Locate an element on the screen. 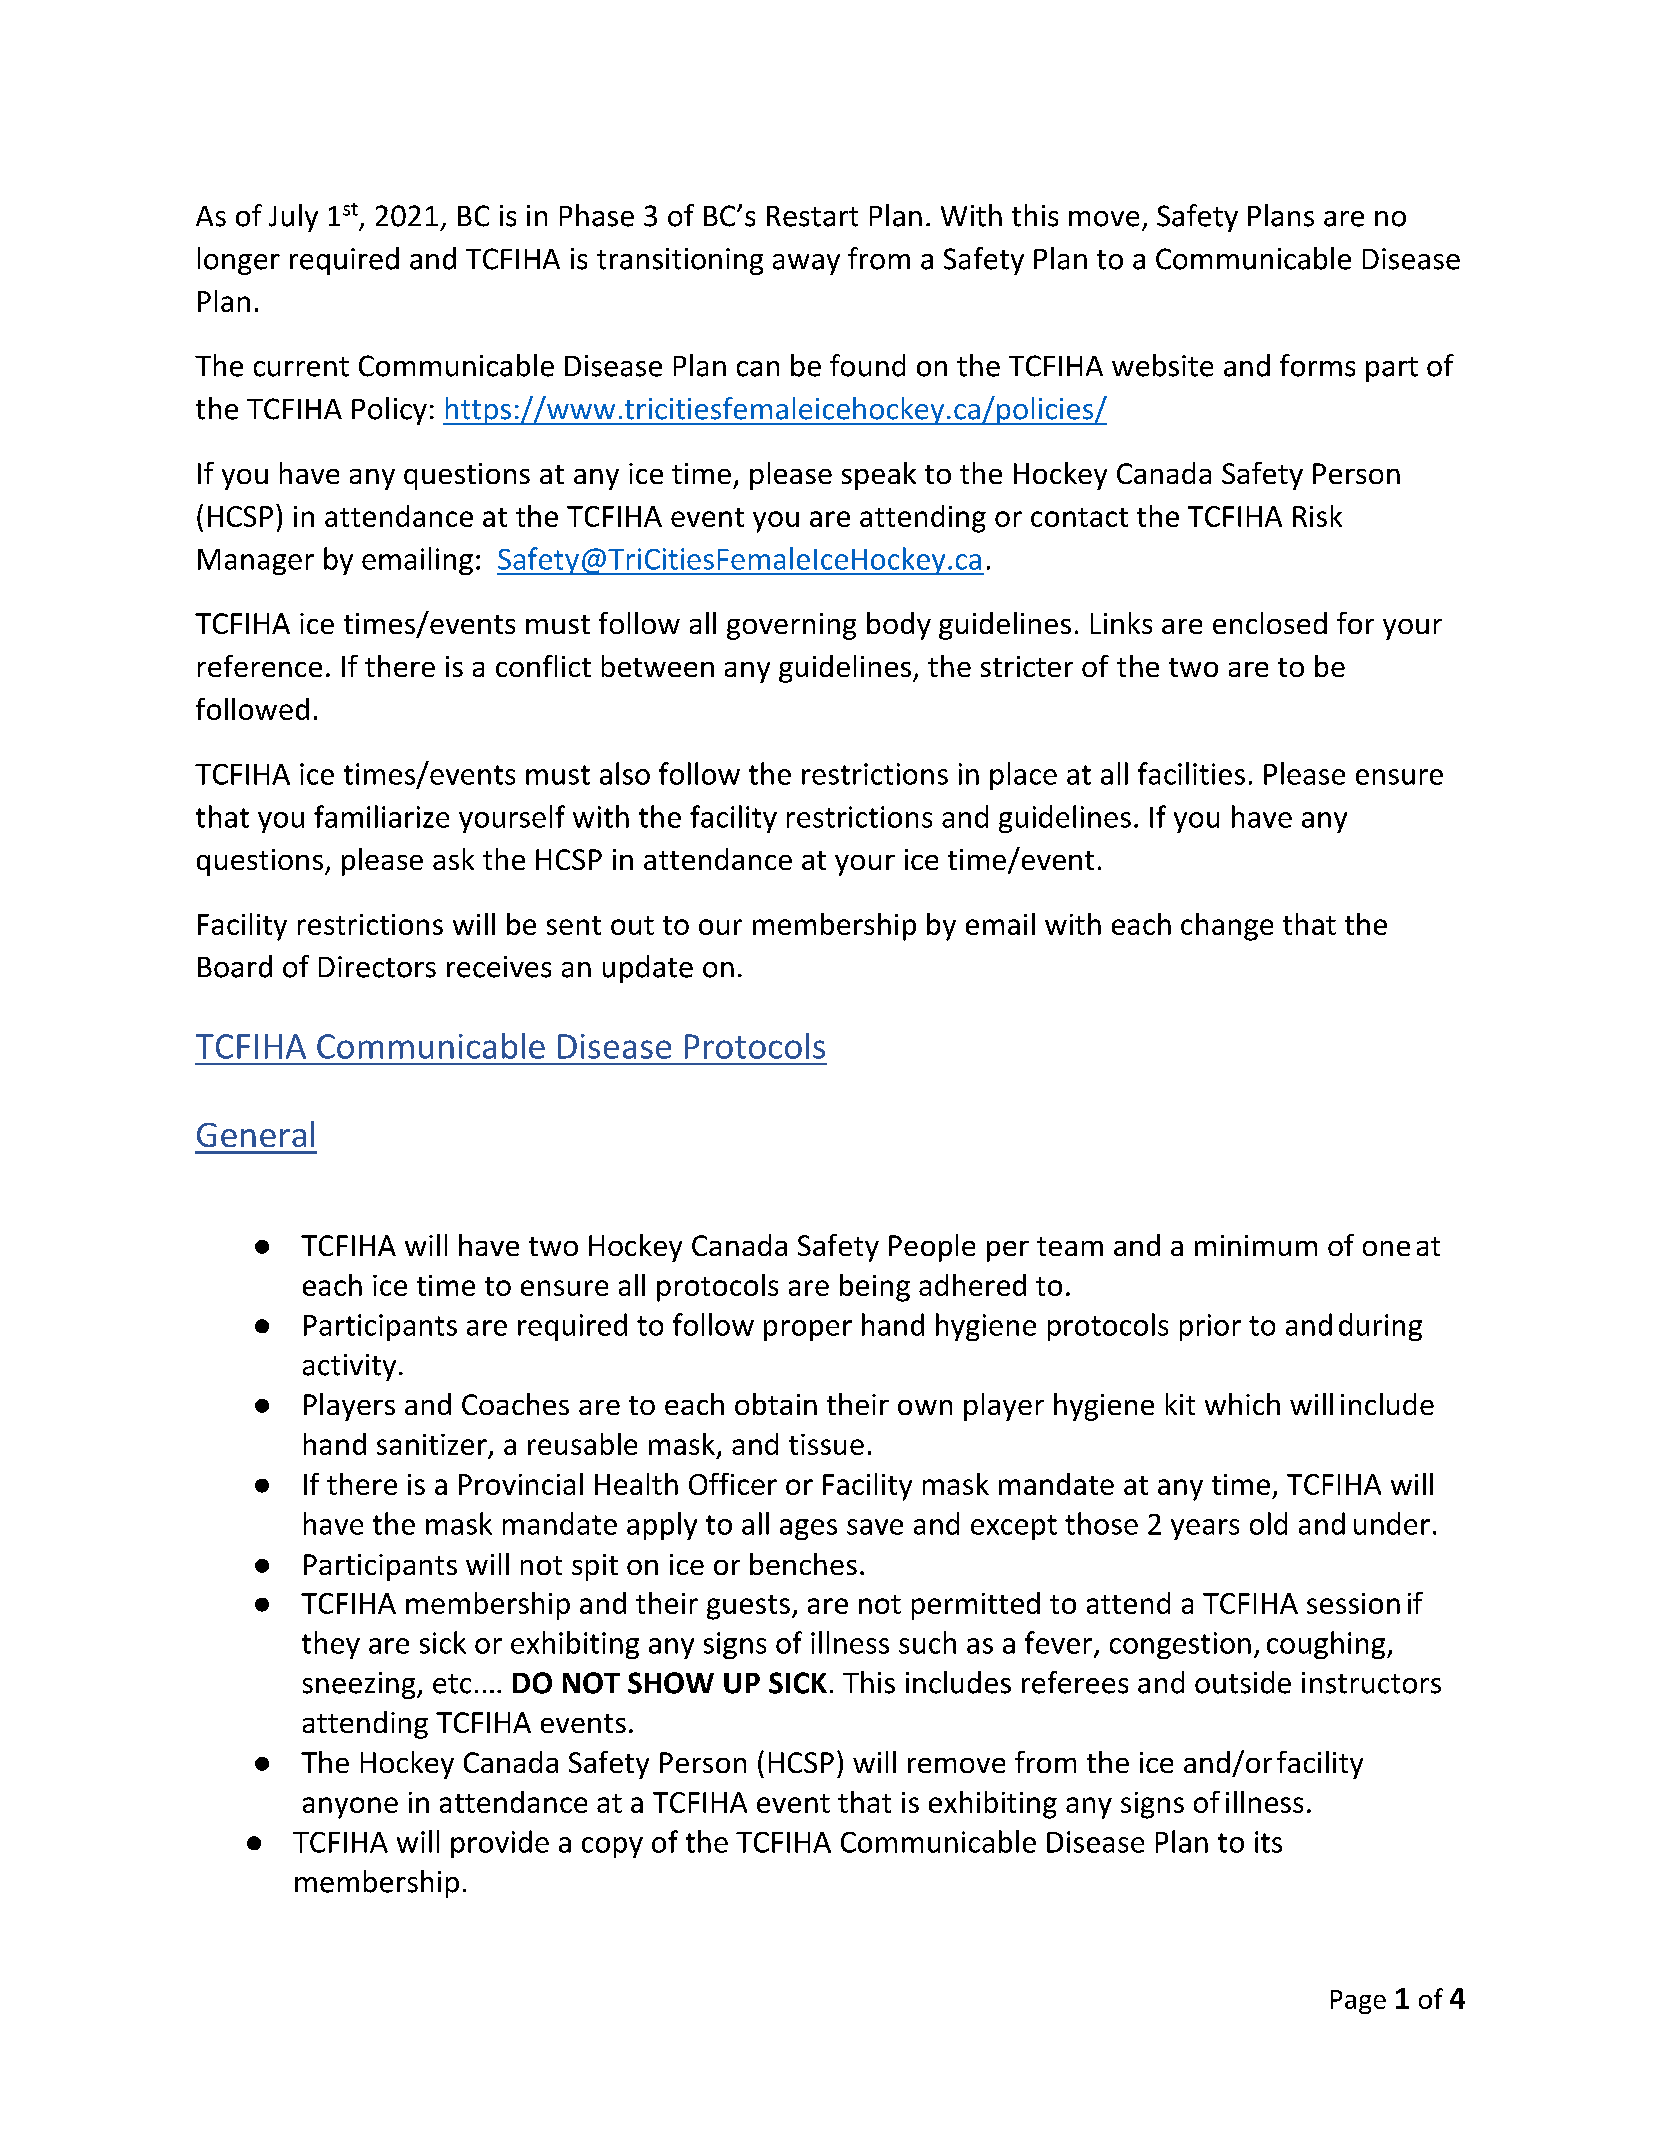  update is located at coordinates (648, 969).
